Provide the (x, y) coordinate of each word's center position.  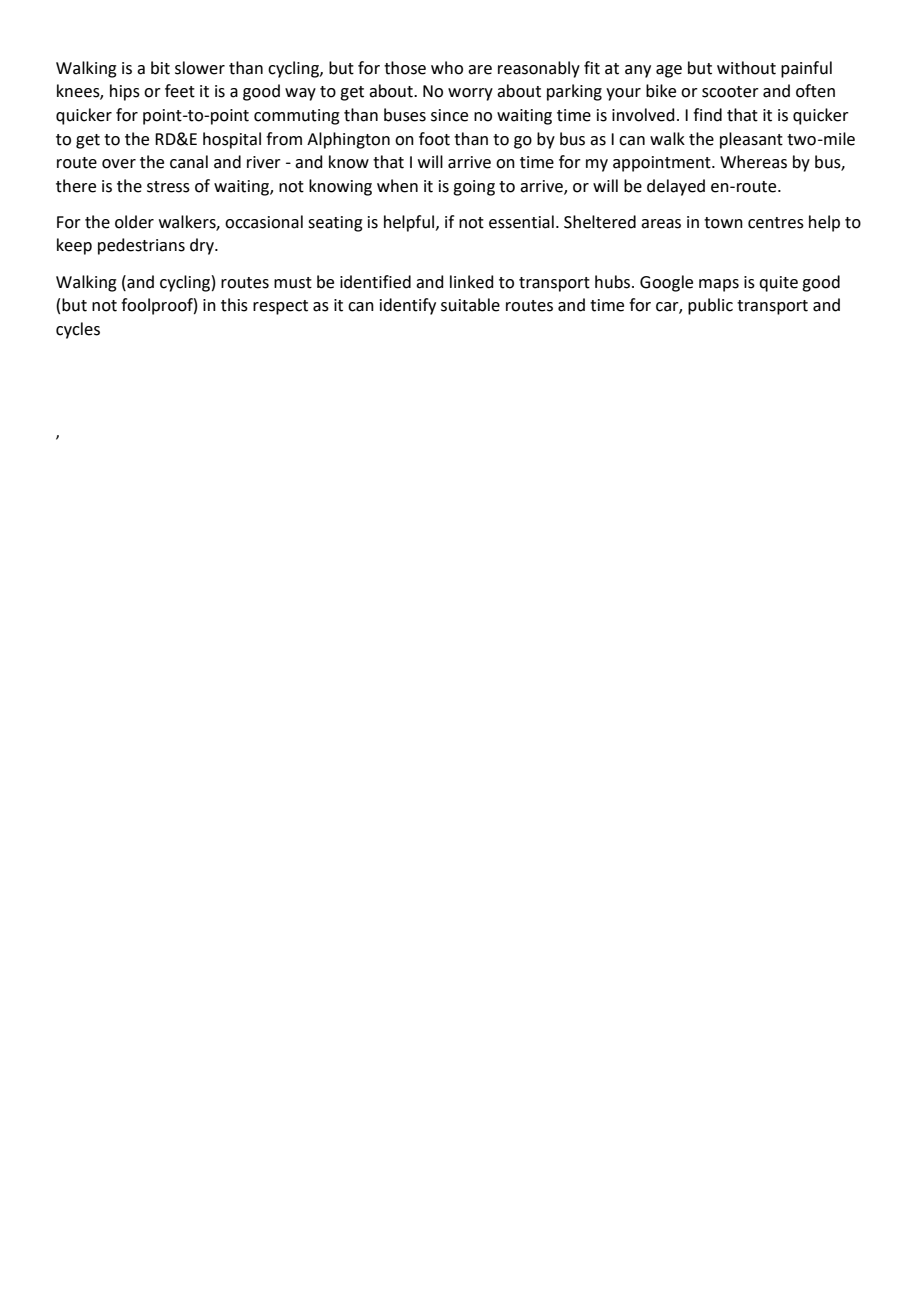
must (293, 283)
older (134, 222)
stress (168, 187)
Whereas (753, 162)
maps (719, 285)
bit (160, 68)
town (723, 223)
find (707, 115)
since (449, 115)
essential (521, 222)
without (746, 68)
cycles (78, 330)
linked (472, 282)
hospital (232, 140)
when (397, 186)
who (447, 68)
